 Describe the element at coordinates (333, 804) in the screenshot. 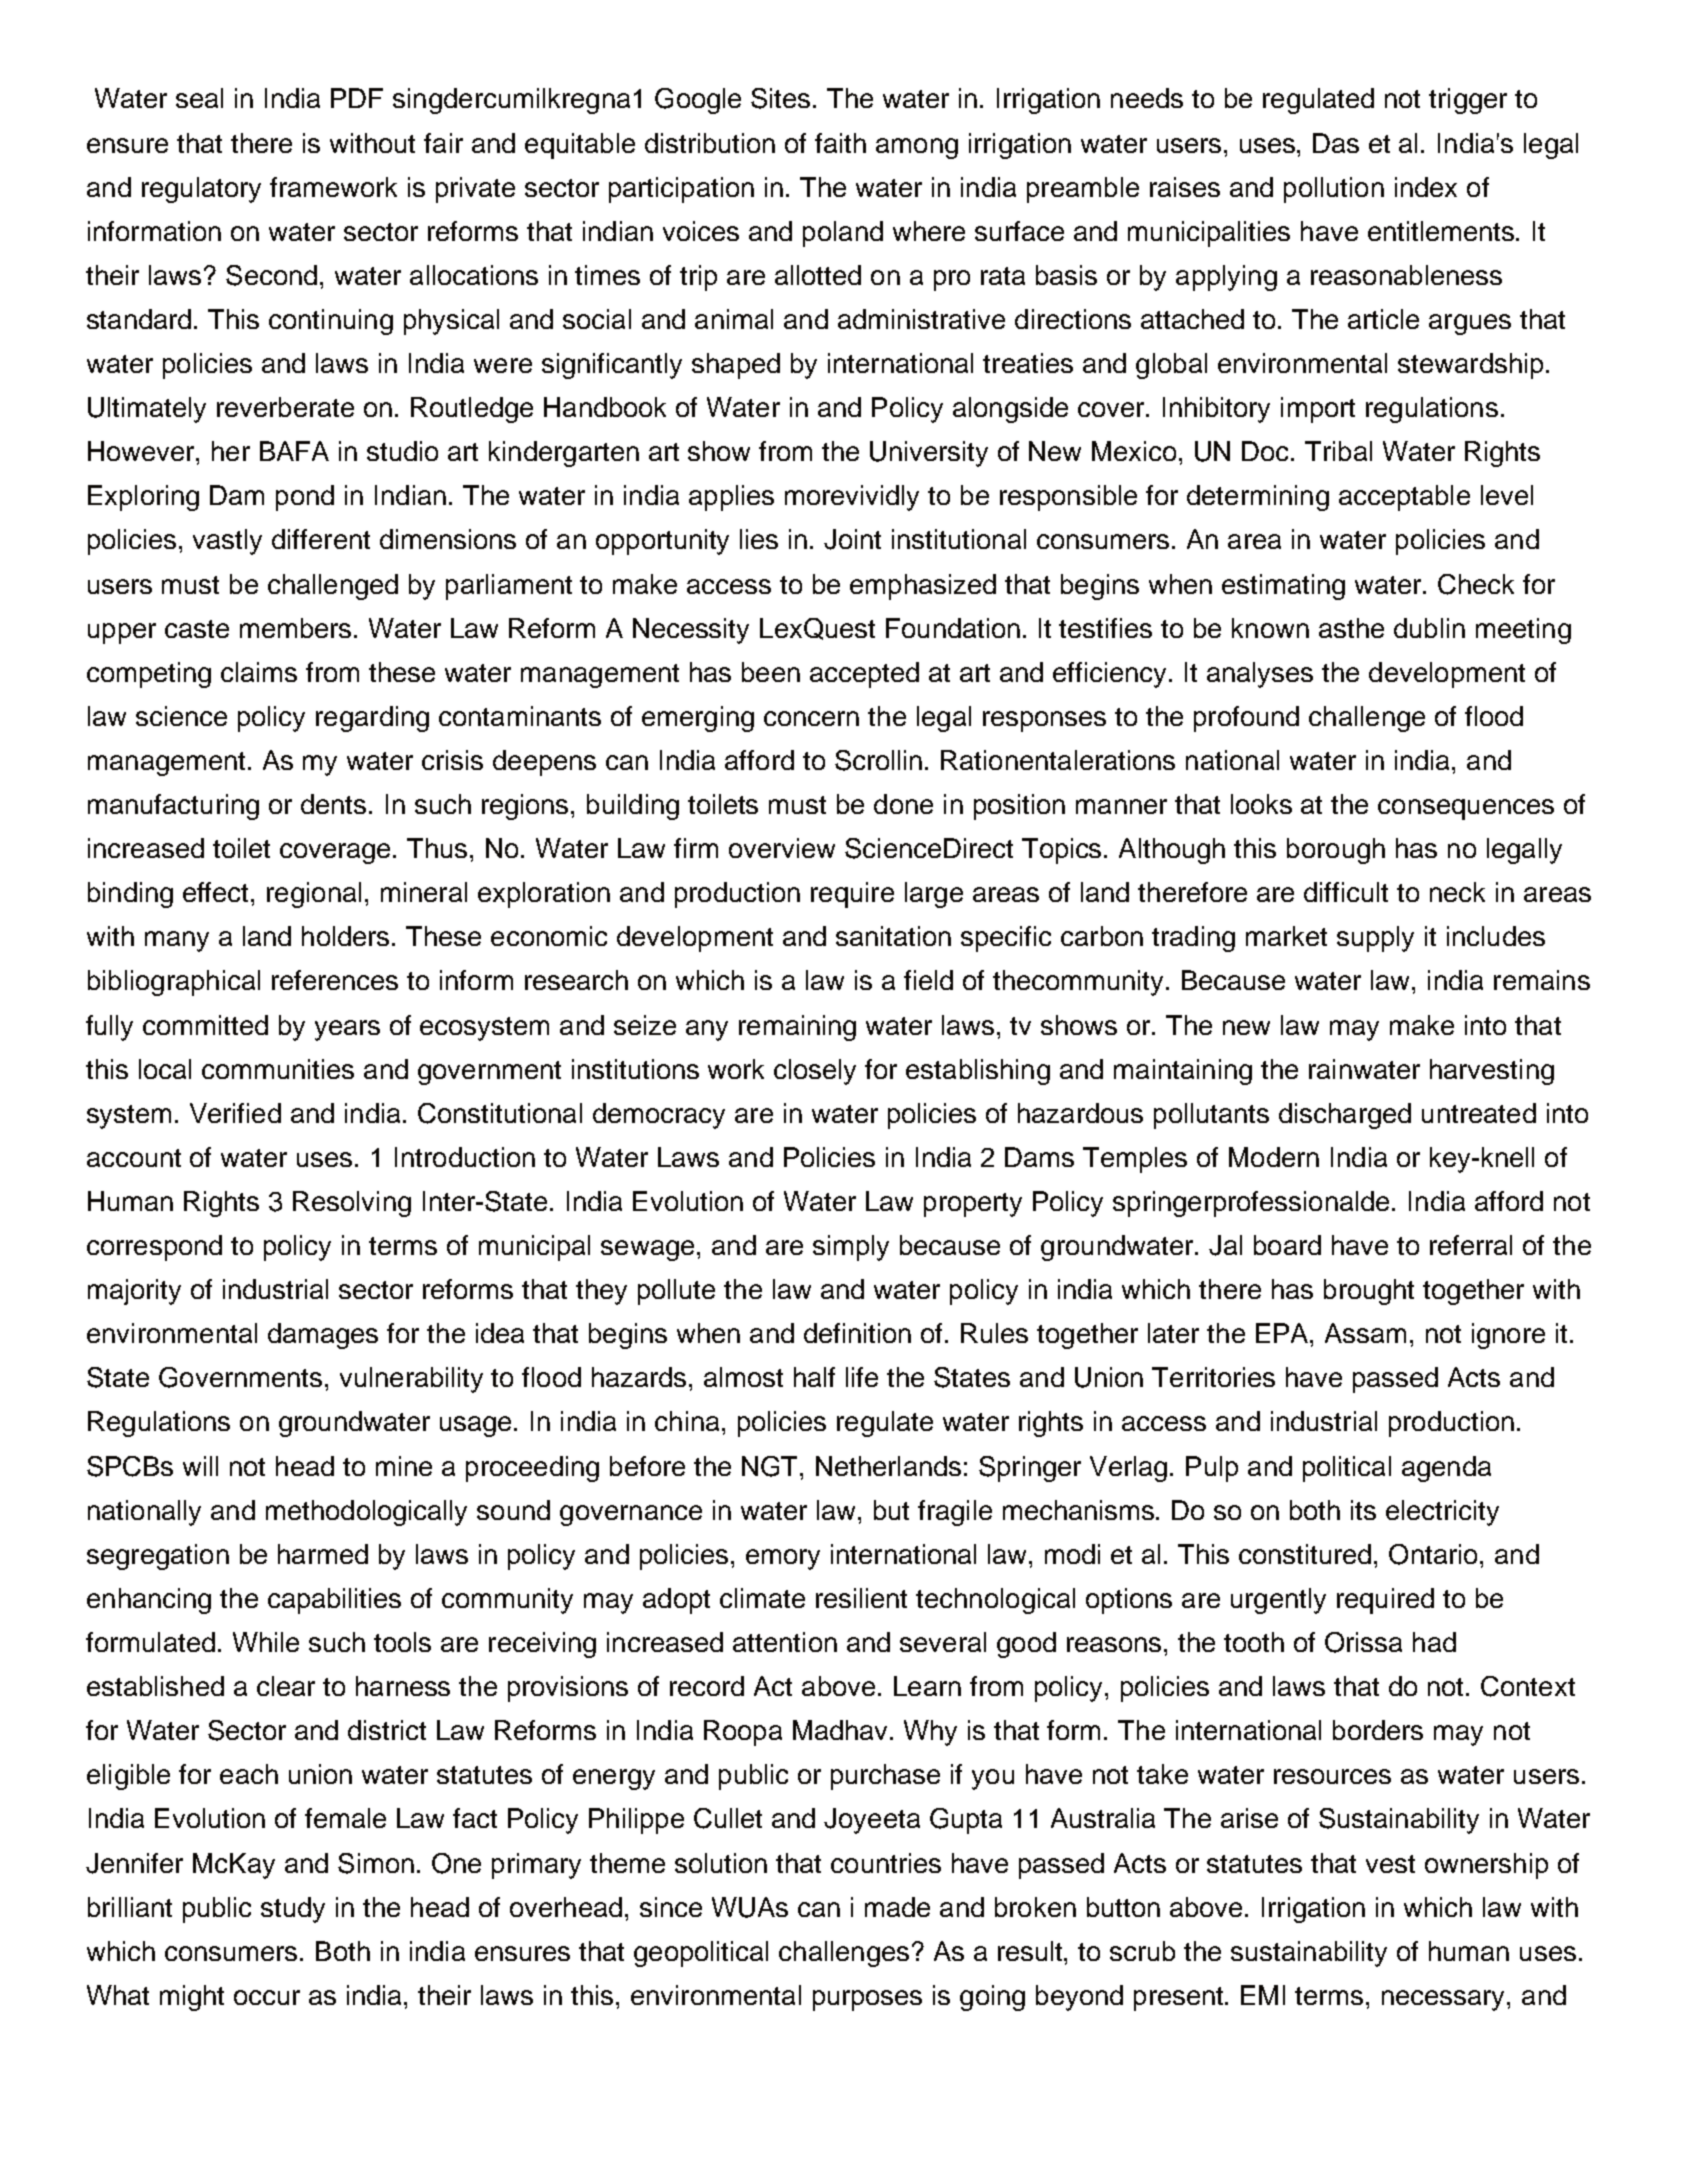

I see `dents` at that location.
